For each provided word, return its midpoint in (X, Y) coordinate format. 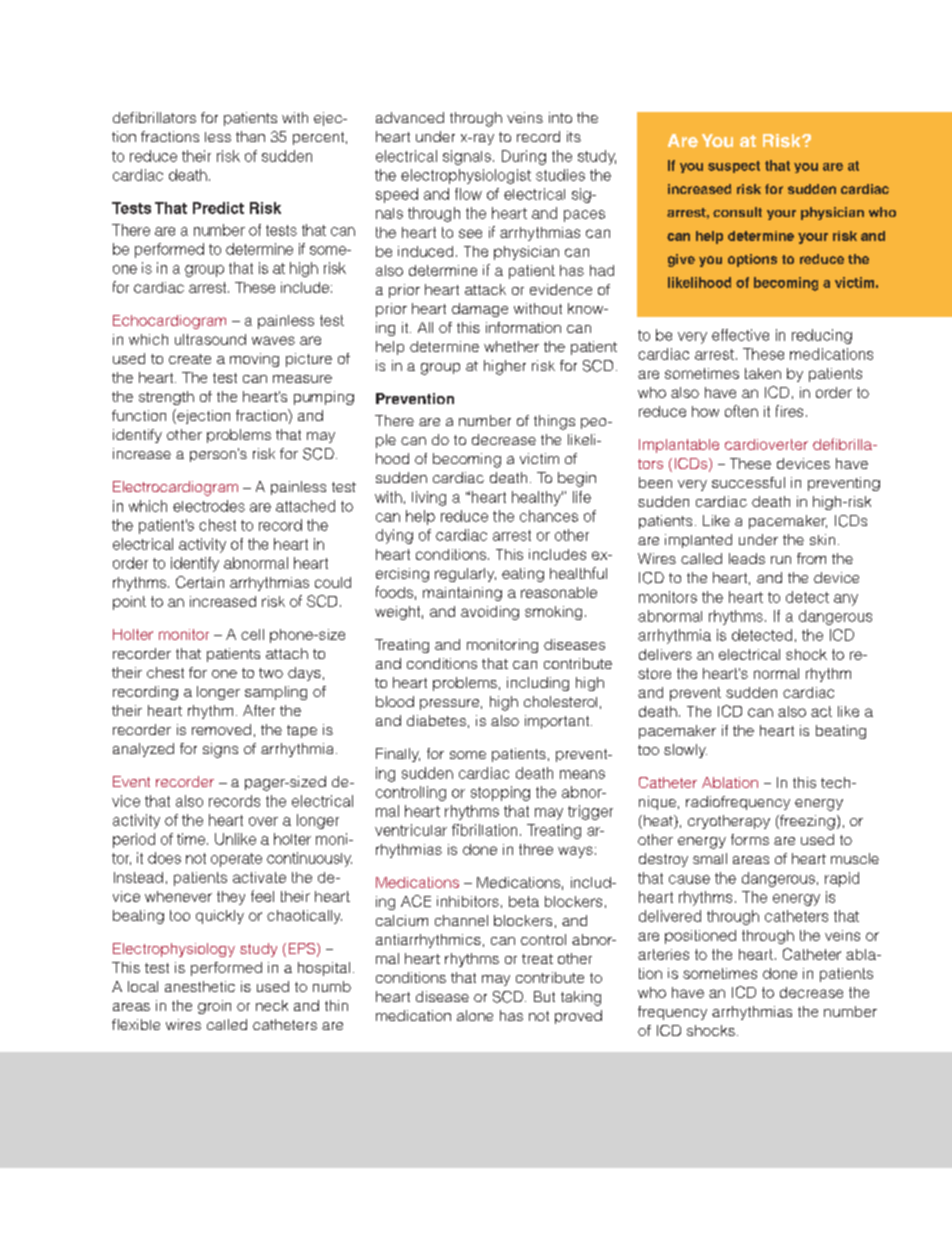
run (781, 560)
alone (475, 1015)
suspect (734, 167)
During (524, 157)
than (250, 136)
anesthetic (200, 986)
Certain (200, 582)
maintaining (462, 594)
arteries (663, 954)
